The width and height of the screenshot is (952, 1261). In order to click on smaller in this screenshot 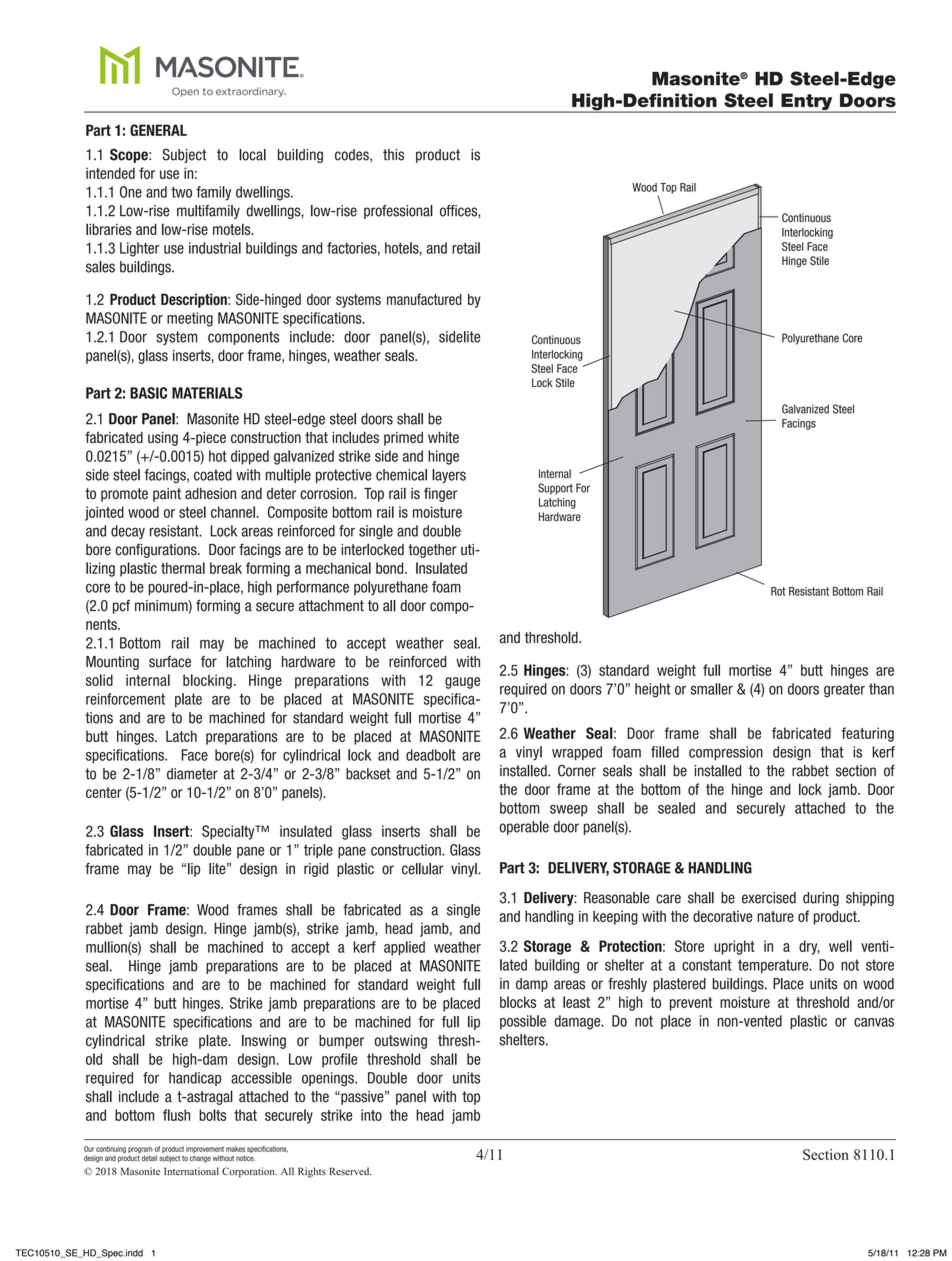, I will do `click(711, 689)`.
